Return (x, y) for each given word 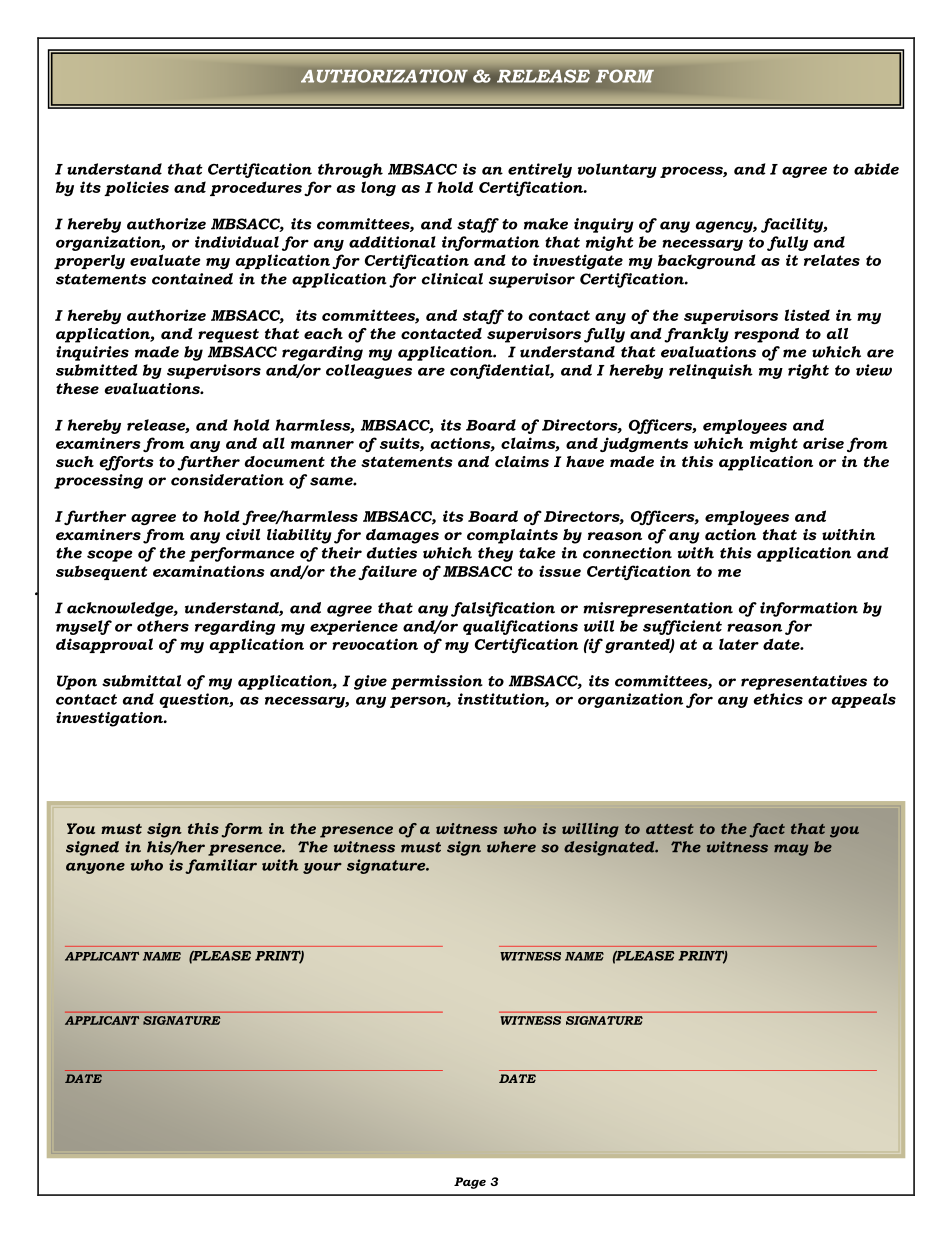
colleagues (369, 371)
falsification (503, 609)
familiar (221, 866)
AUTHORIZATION (384, 76)
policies (136, 188)
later (739, 644)
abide (876, 169)
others (163, 626)
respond (766, 335)
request (228, 336)
